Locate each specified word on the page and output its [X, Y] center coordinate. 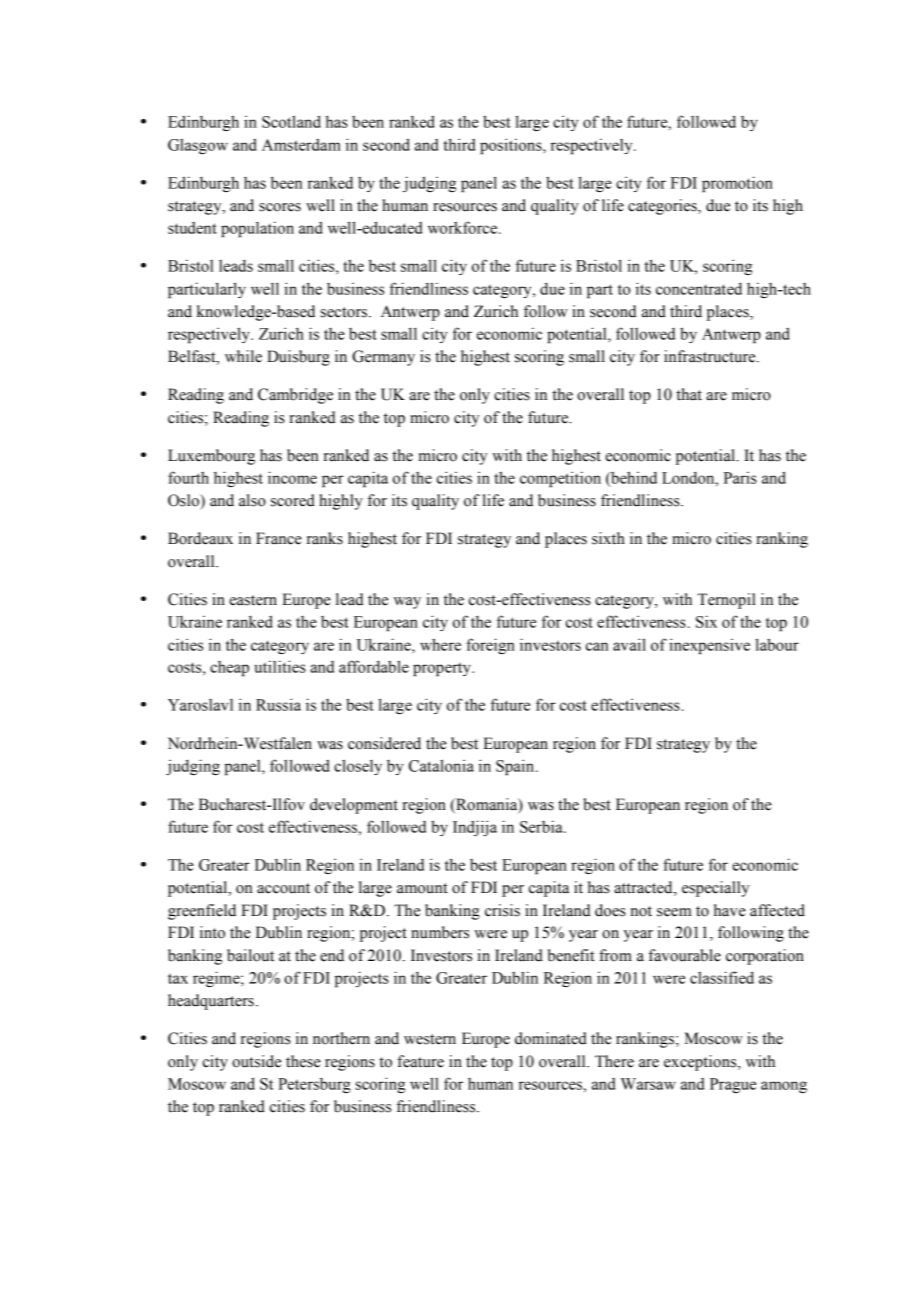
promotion [737, 184]
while [243, 356]
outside [256, 1061]
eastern [253, 600]
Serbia [542, 826]
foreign [490, 646]
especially [715, 889]
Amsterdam [301, 144]
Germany [383, 358]
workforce [464, 227]
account [283, 888]
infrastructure [711, 356]
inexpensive [709, 646]
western [430, 1039]
